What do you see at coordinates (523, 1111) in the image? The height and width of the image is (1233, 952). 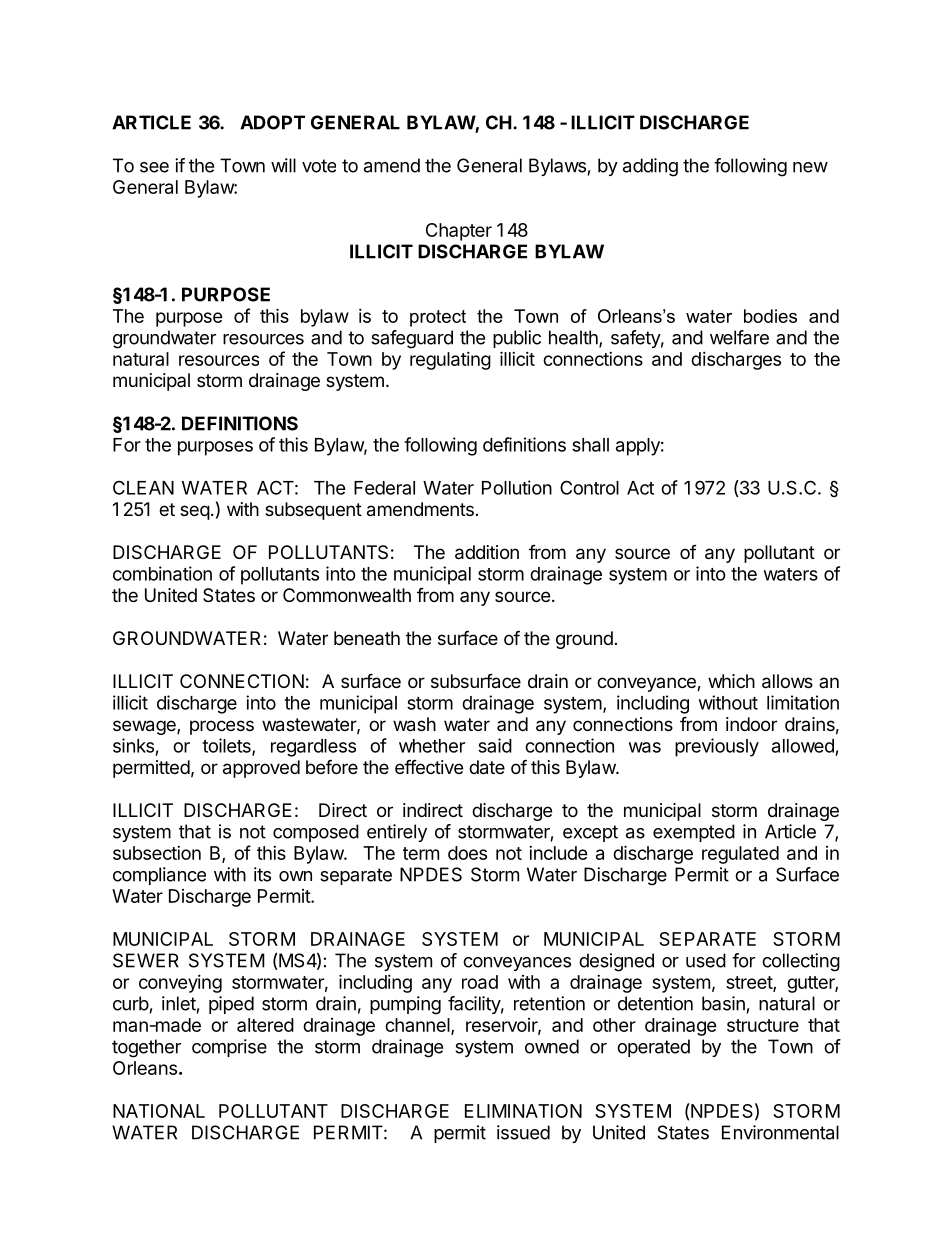 I see `ELIMINATION` at bounding box center [523, 1111].
